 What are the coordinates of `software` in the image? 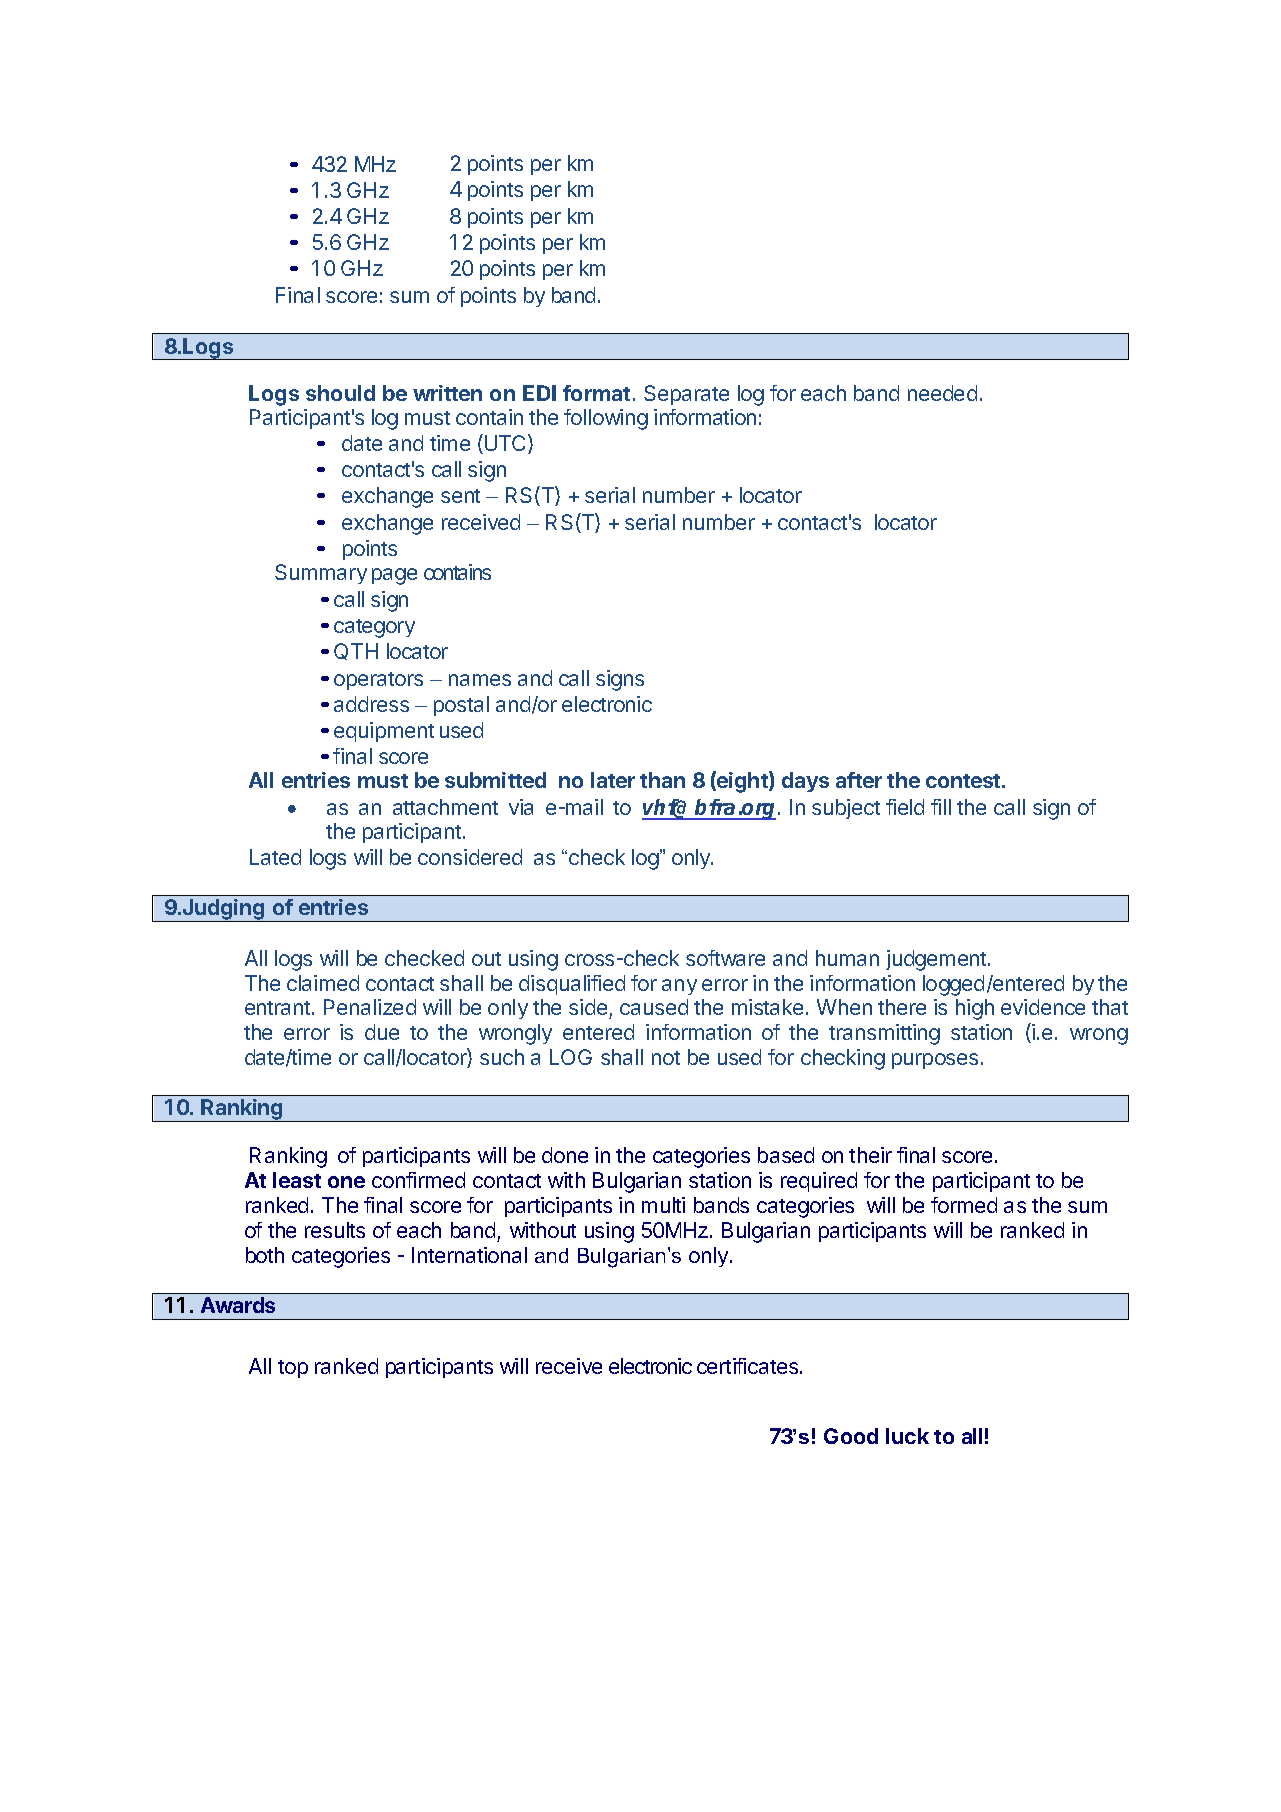 It's located at (725, 958).
